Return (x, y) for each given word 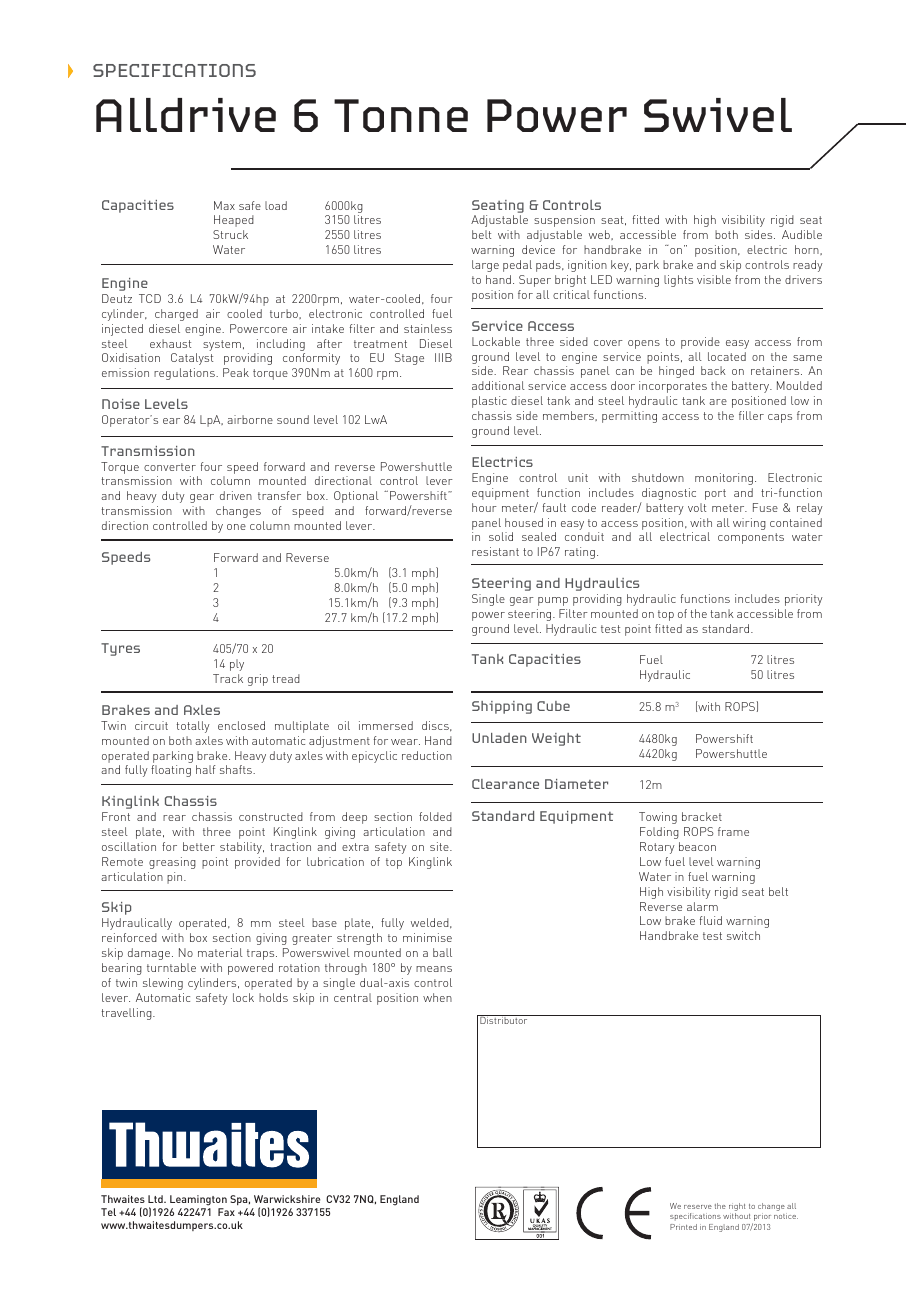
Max (224, 205)
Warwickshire (287, 1199)
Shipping (502, 707)
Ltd (156, 1199)
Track (228, 678)
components (751, 538)
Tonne (401, 115)
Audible (802, 234)
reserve (698, 1207)
